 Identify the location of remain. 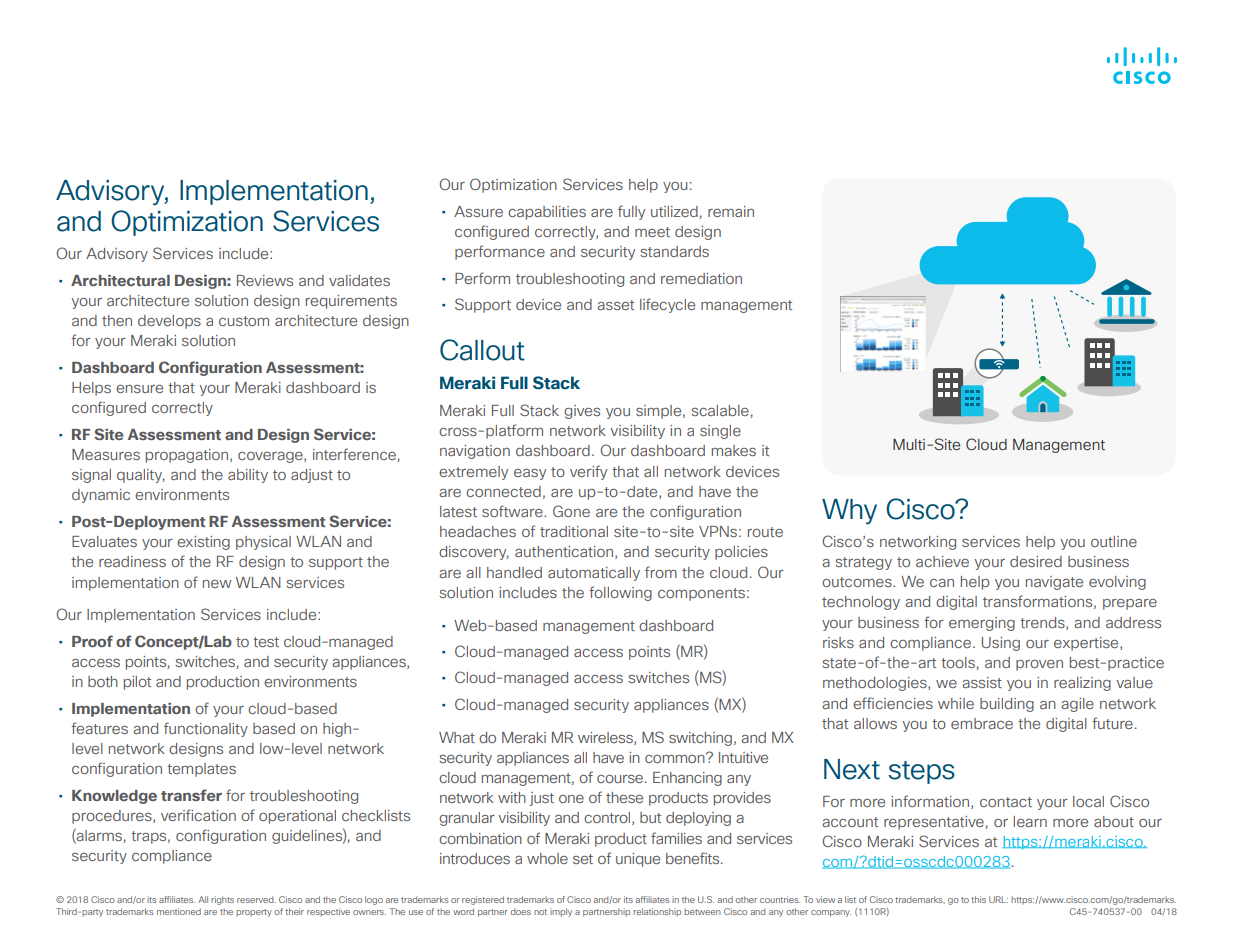
(731, 211).
